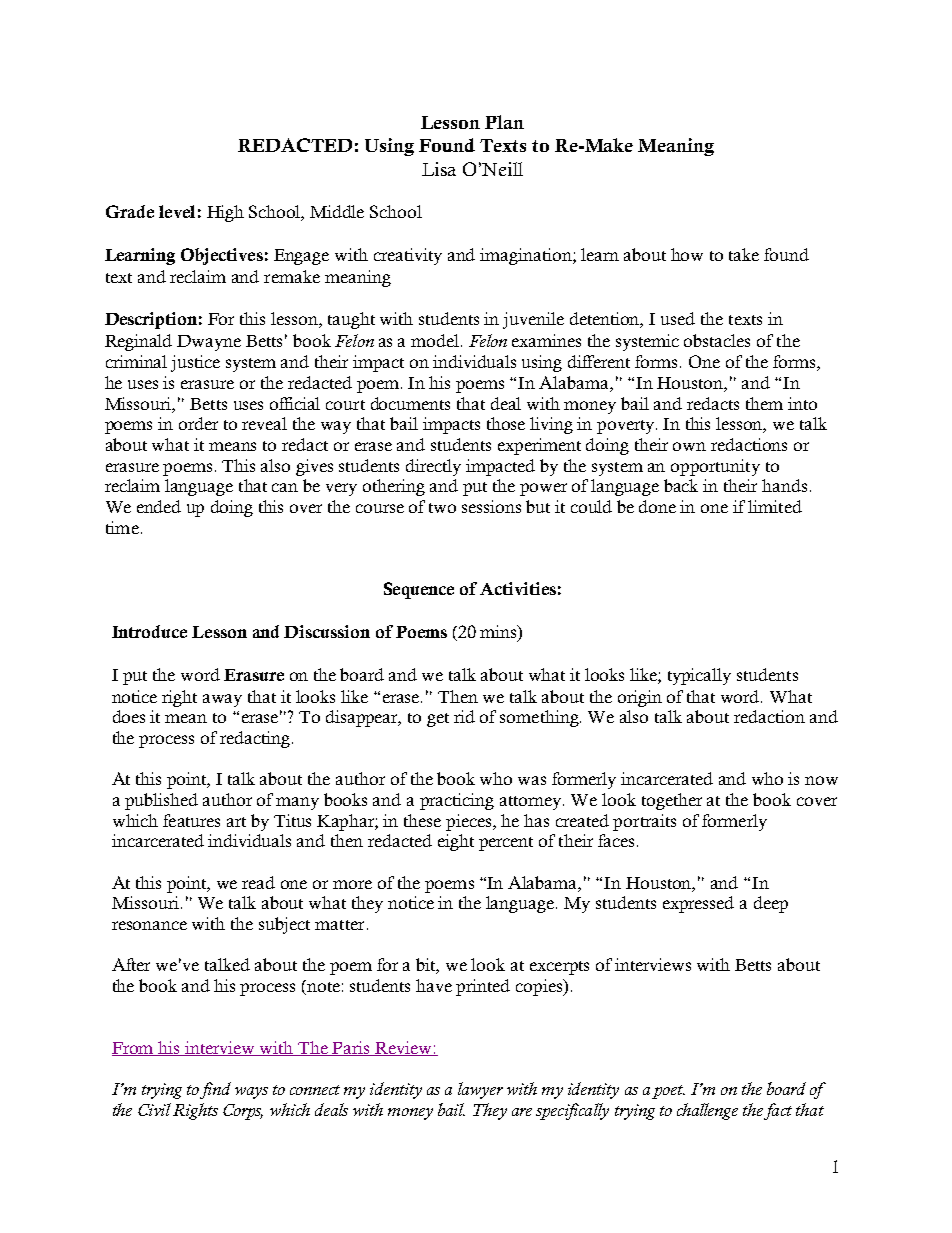 The image size is (952, 1233). Describe the element at coordinates (744, 254) in the image. I see `take` at that location.
